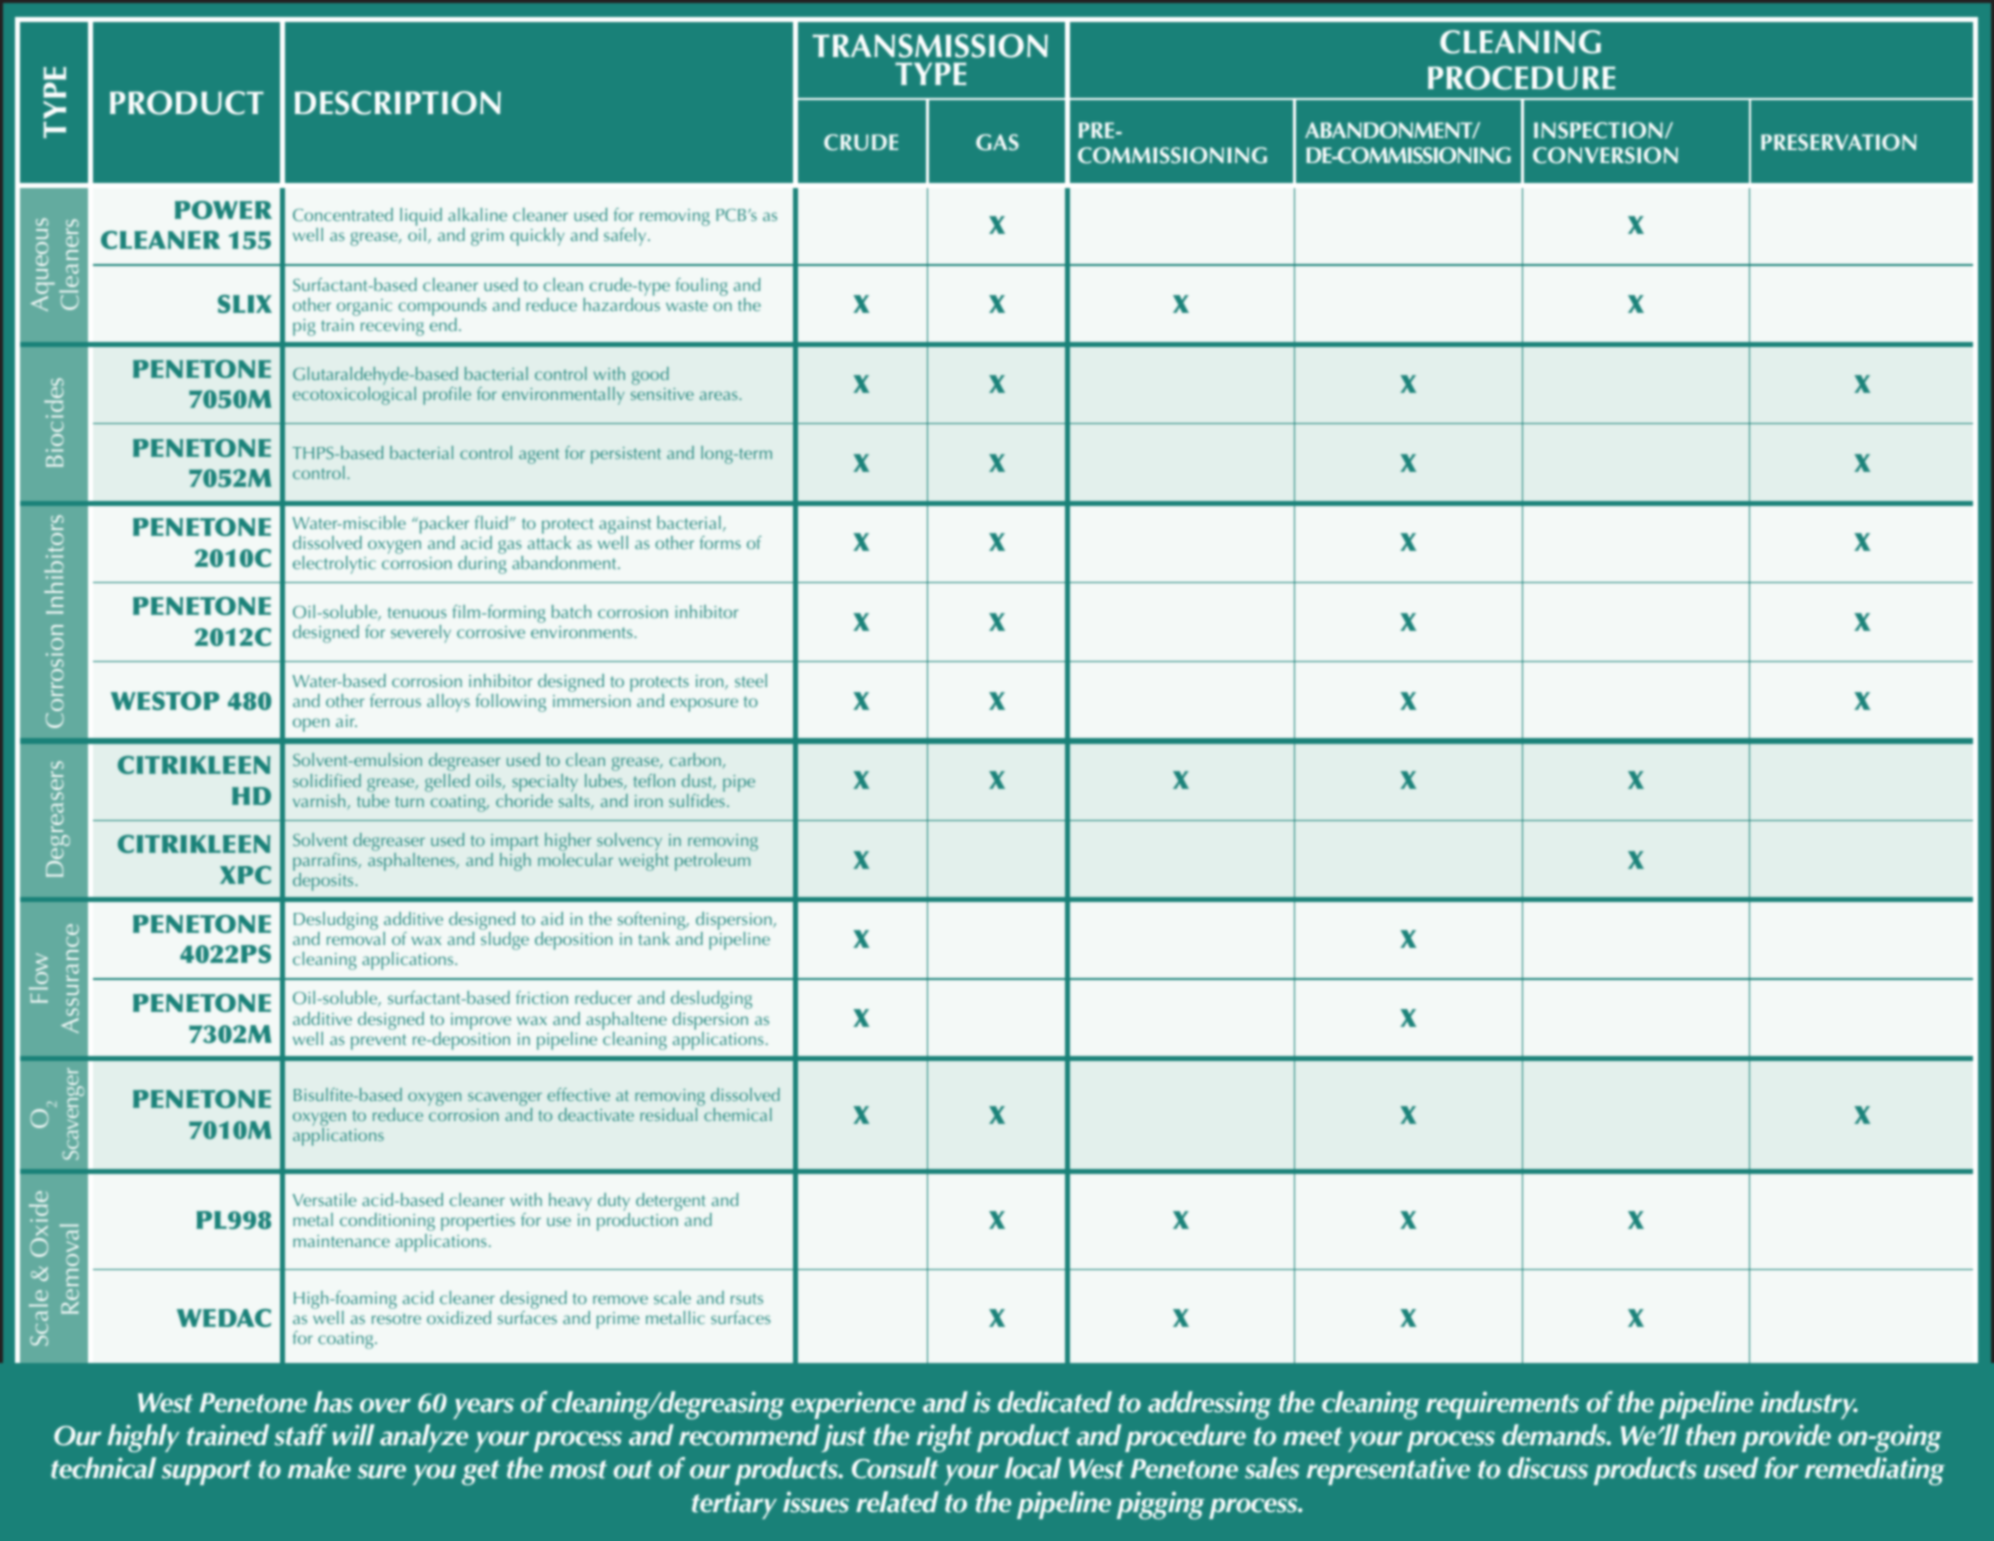 The image size is (1994, 1541). What do you see at coordinates (398, 103) in the screenshot?
I see `DESCRIPTION` at bounding box center [398, 103].
